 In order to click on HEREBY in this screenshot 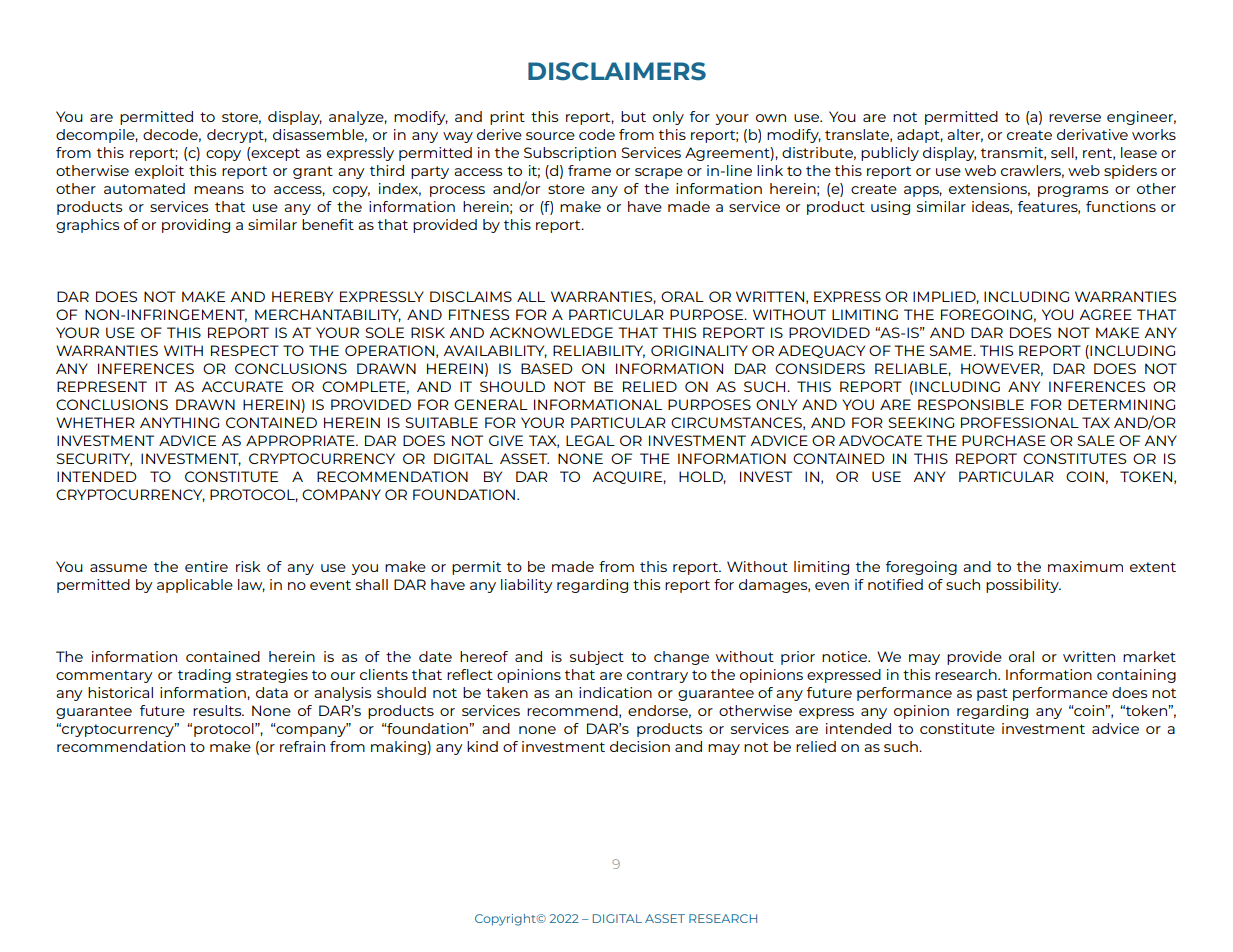, I will do `click(302, 296)`.
